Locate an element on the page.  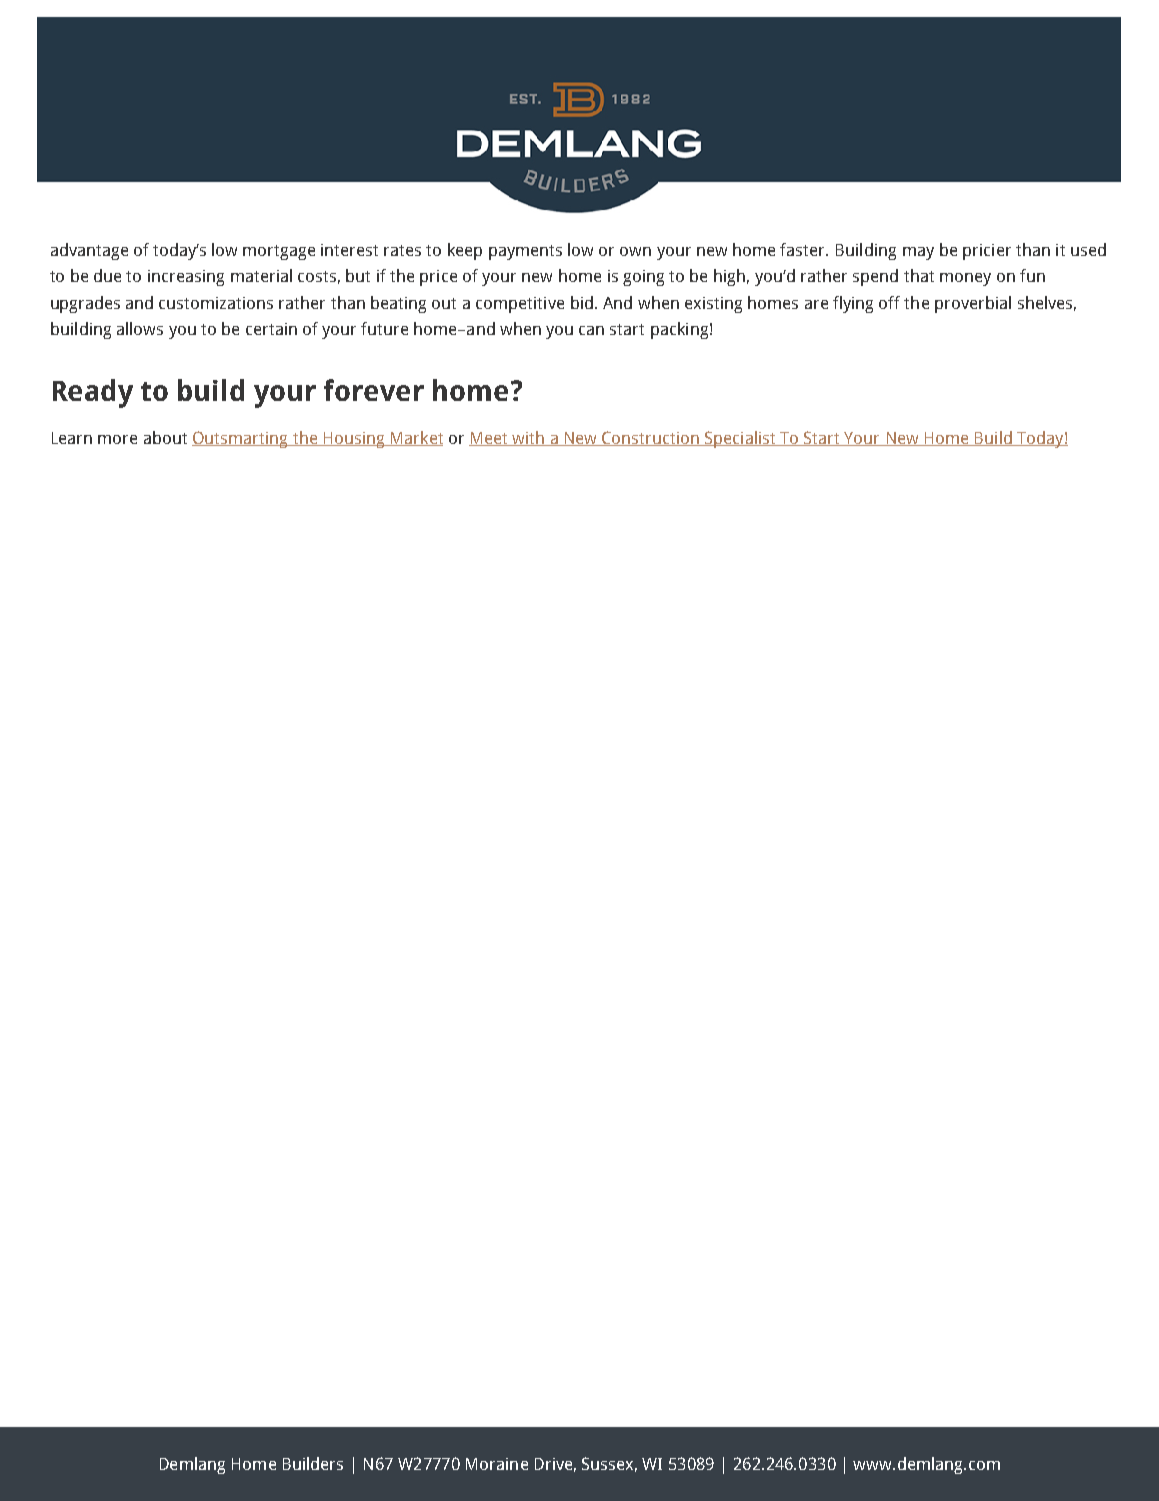
with is located at coordinates (528, 438).
